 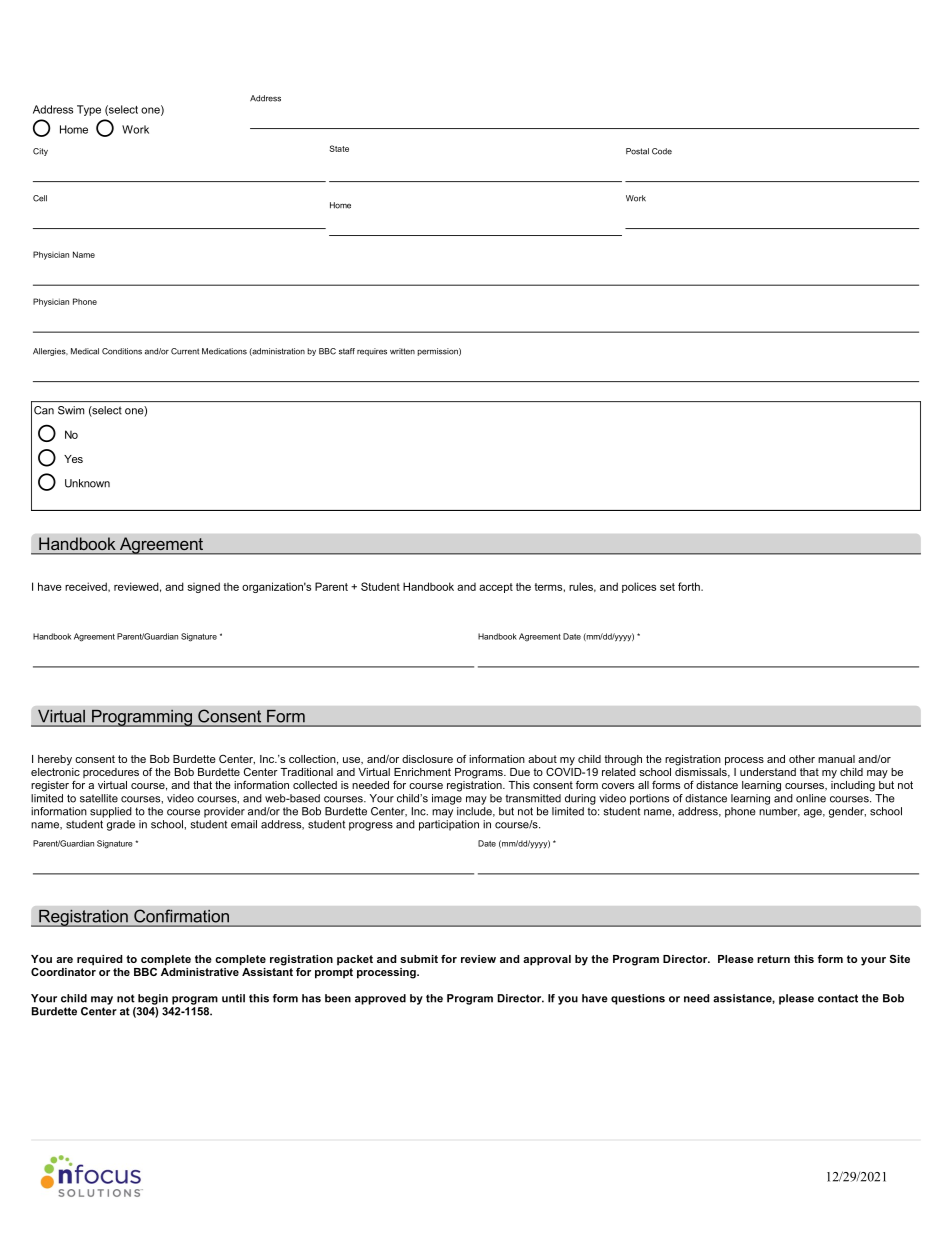 What do you see at coordinates (690, 586) in the screenshot?
I see `forth` at bounding box center [690, 586].
